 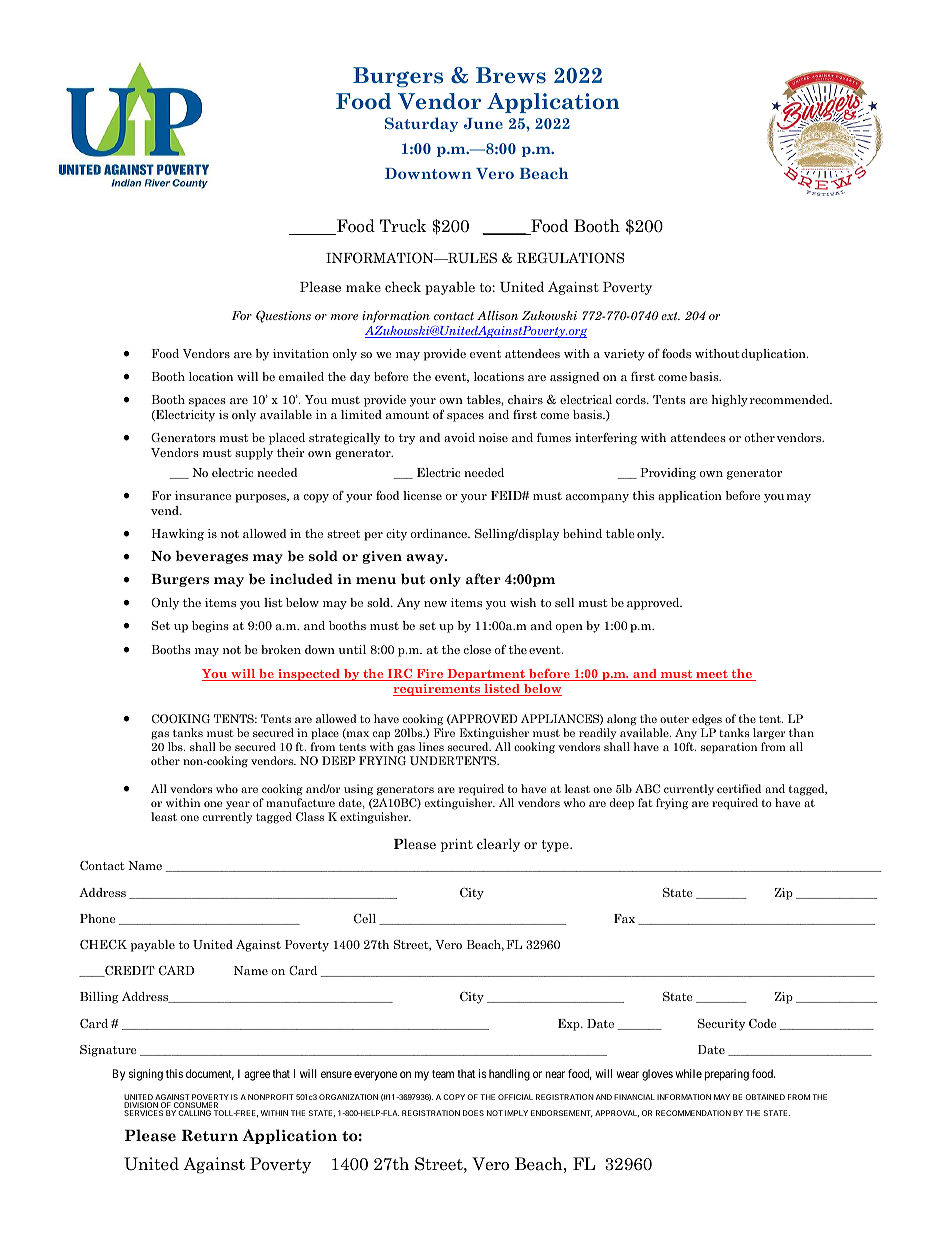 What do you see at coordinates (421, 124) in the screenshot?
I see `Saturday` at bounding box center [421, 124].
